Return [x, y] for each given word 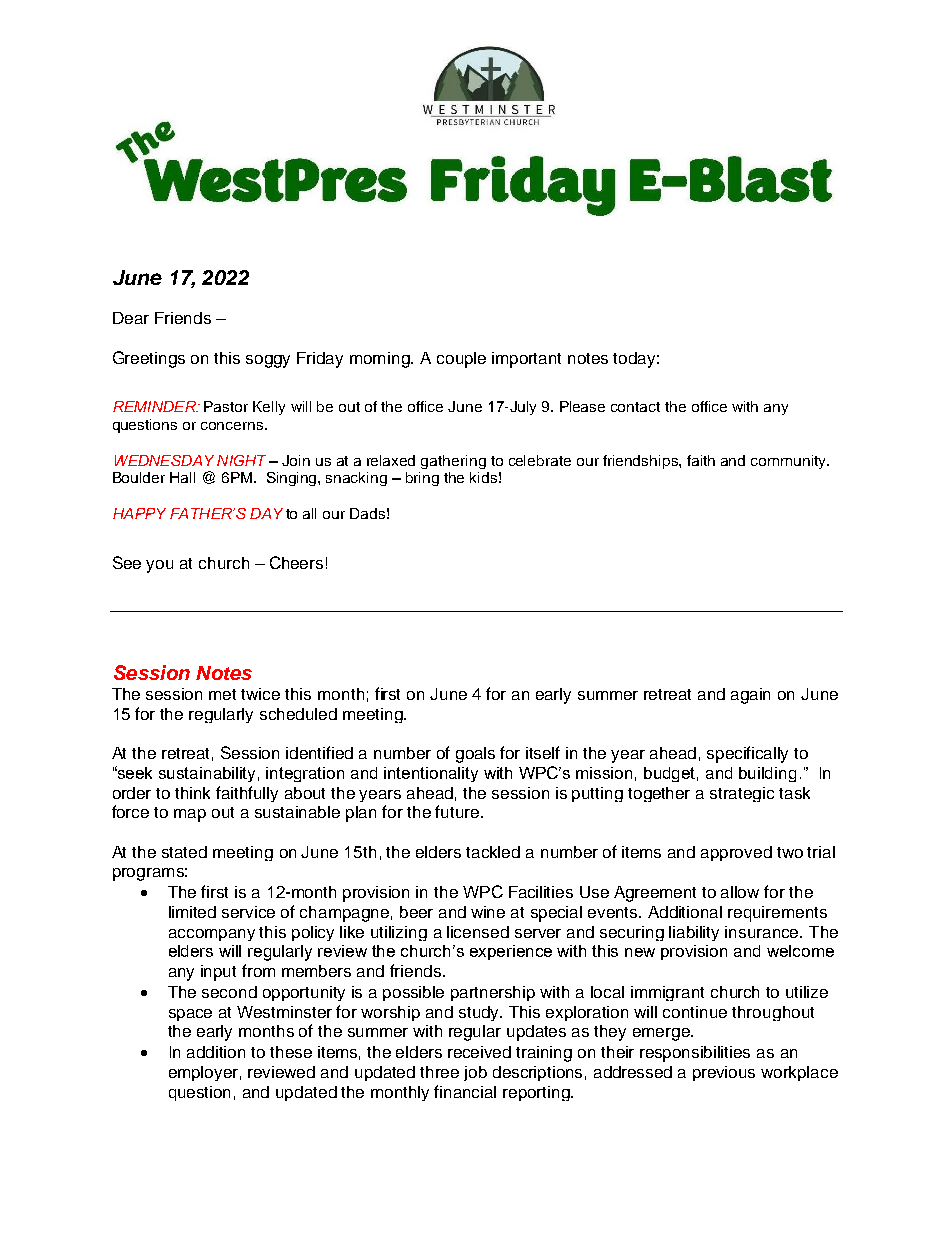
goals [475, 755]
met [222, 694]
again [750, 696]
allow [740, 892]
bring [422, 479]
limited [192, 912]
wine [488, 912]
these [291, 1052]
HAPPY [139, 513]
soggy [268, 361]
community [789, 462]
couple [461, 360]
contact [635, 407]
